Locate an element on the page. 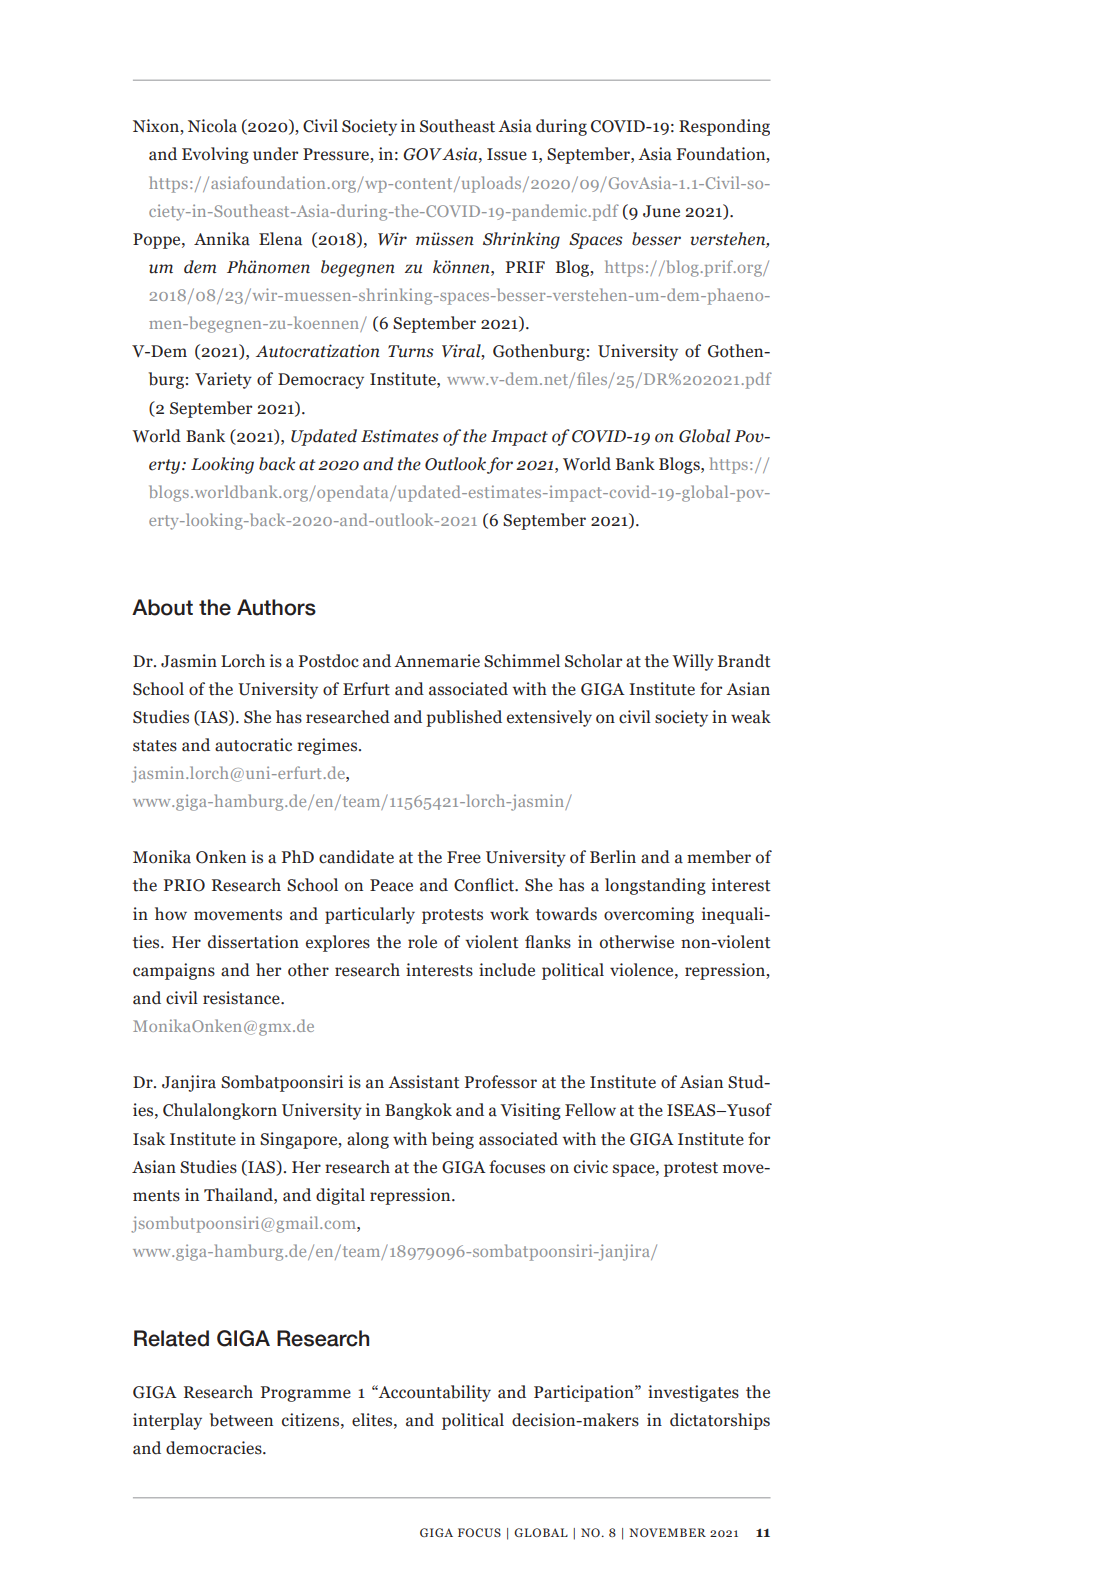 The width and height of the document is (1116, 1578). Free is located at coordinates (464, 857).
